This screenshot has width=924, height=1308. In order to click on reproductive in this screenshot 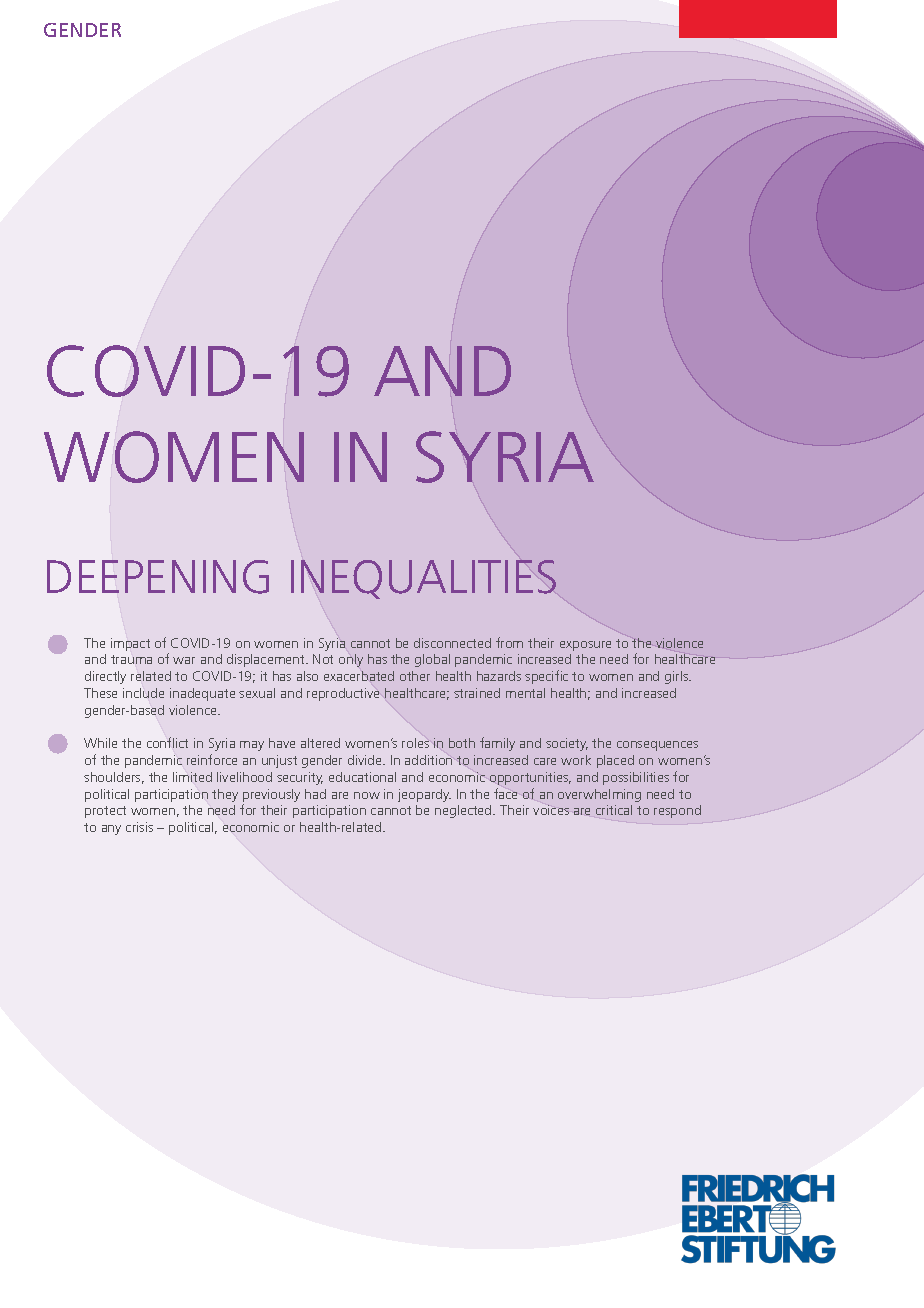, I will do `click(343, 694)`.
